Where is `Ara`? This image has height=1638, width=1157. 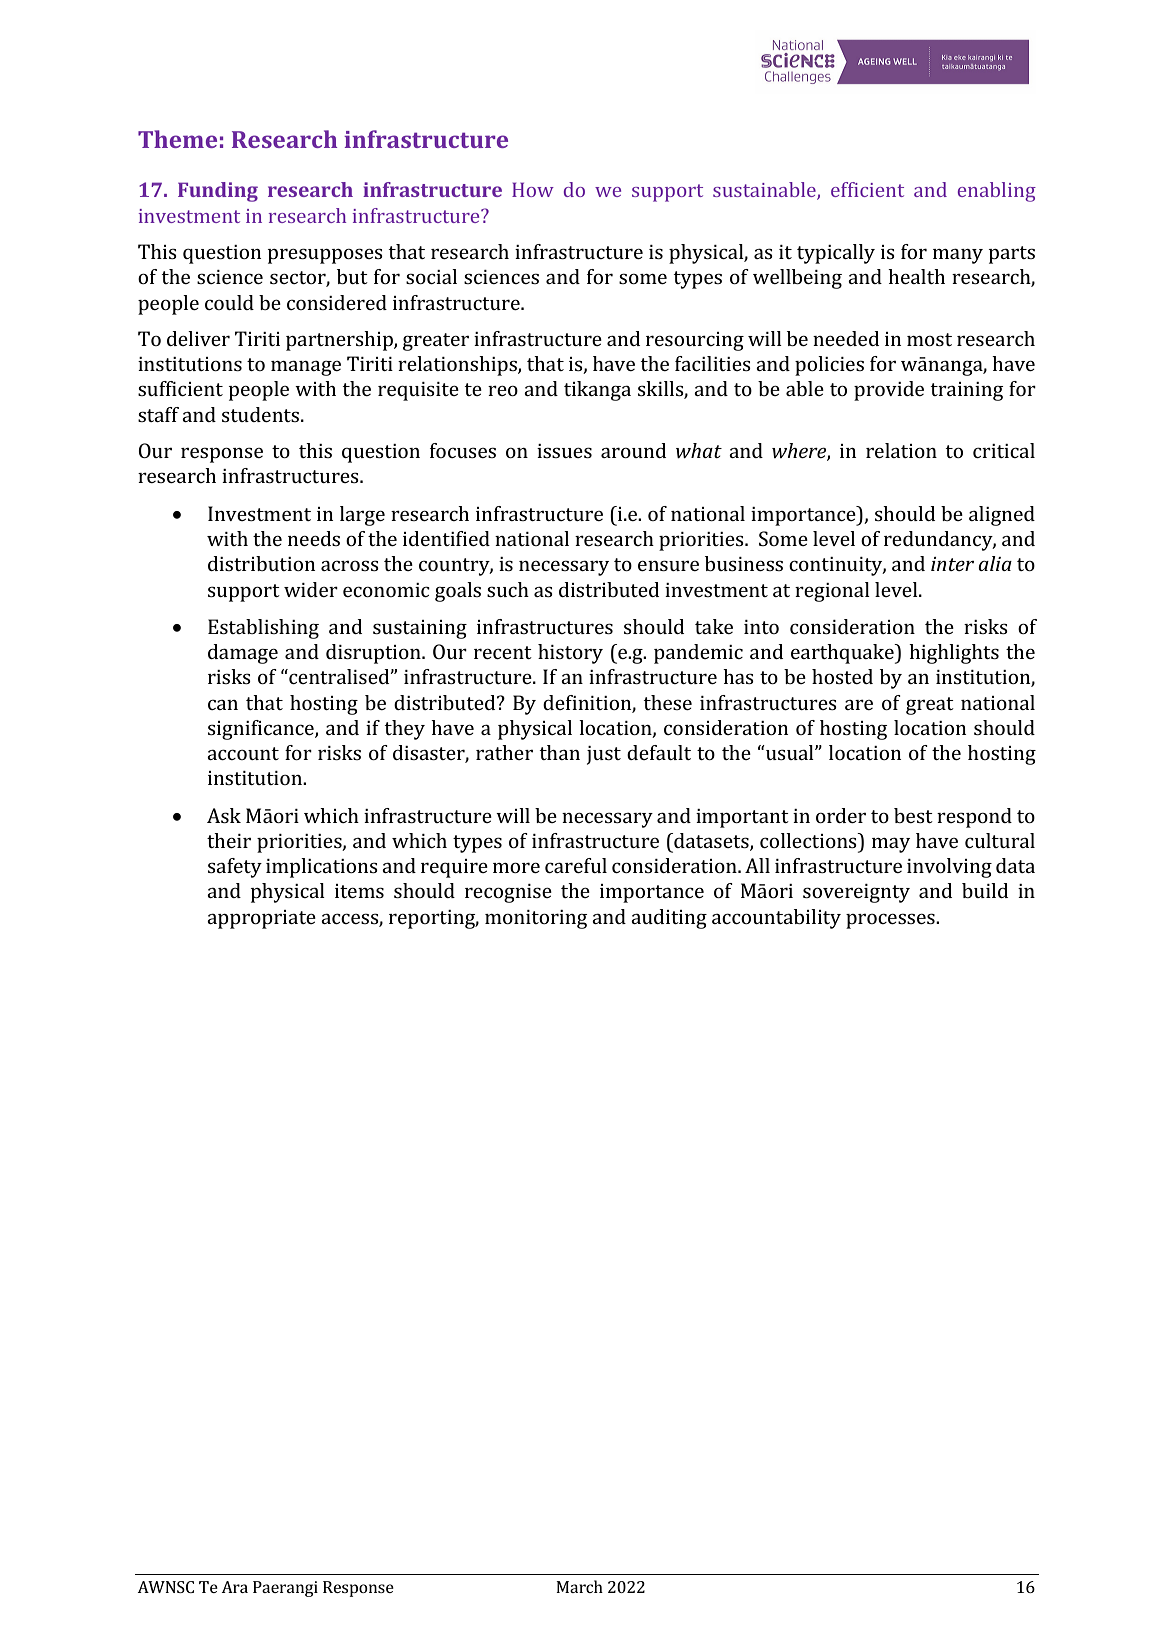
Ara is located at coordinates (234, 1587).
